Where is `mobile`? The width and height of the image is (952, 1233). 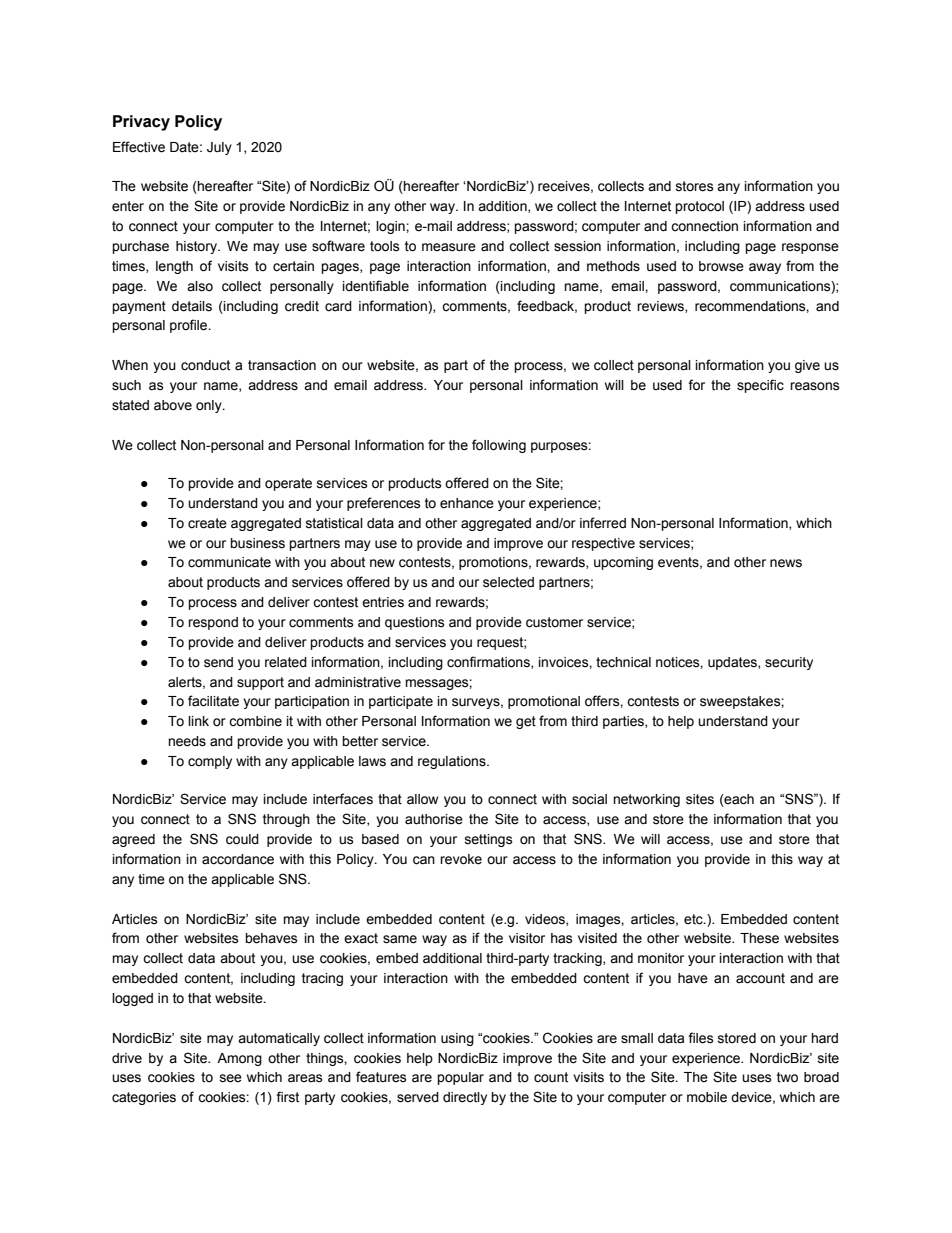 mobile is located at coordinates (707, 1097).
